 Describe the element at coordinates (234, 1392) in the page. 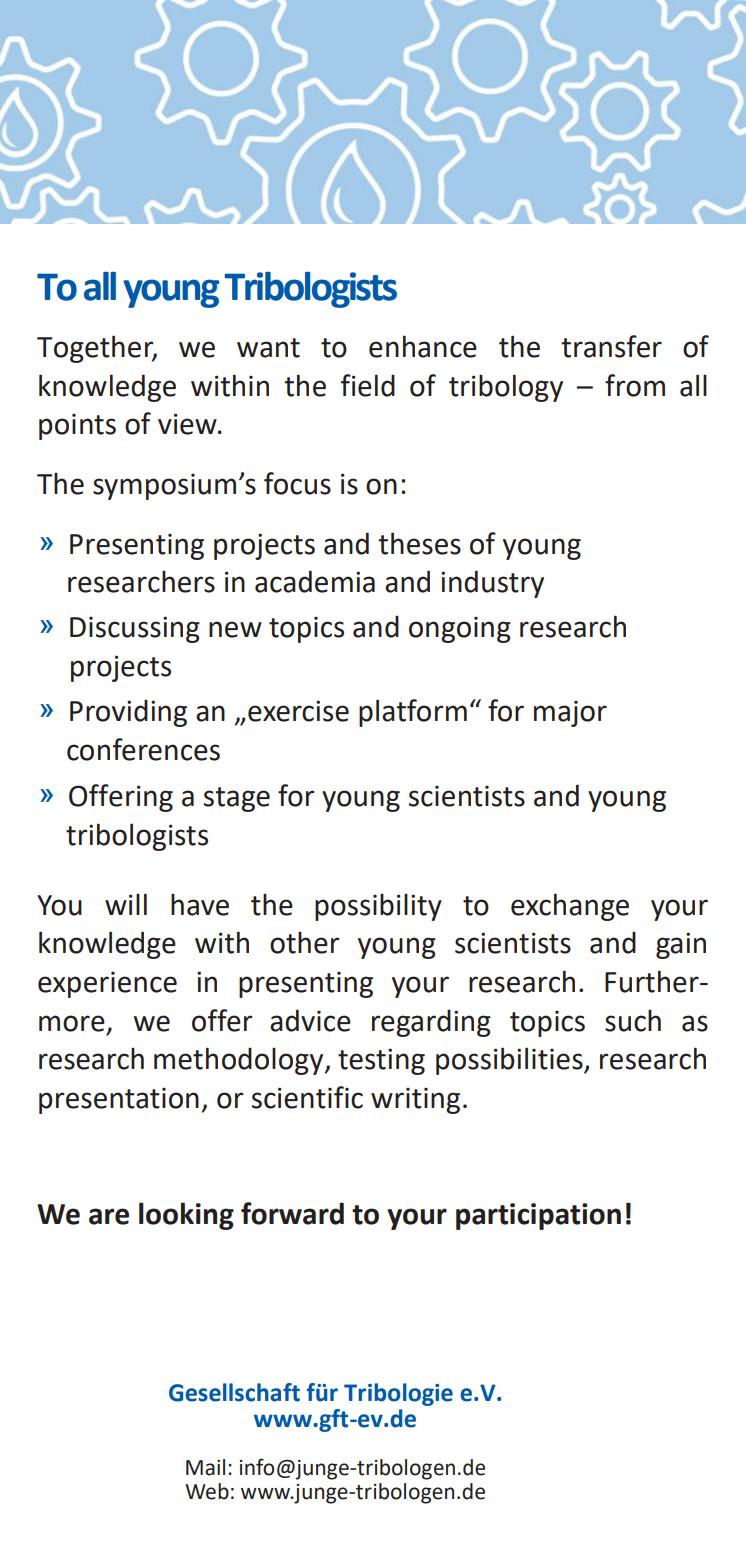

I see `Gesellschaft` at that location.
